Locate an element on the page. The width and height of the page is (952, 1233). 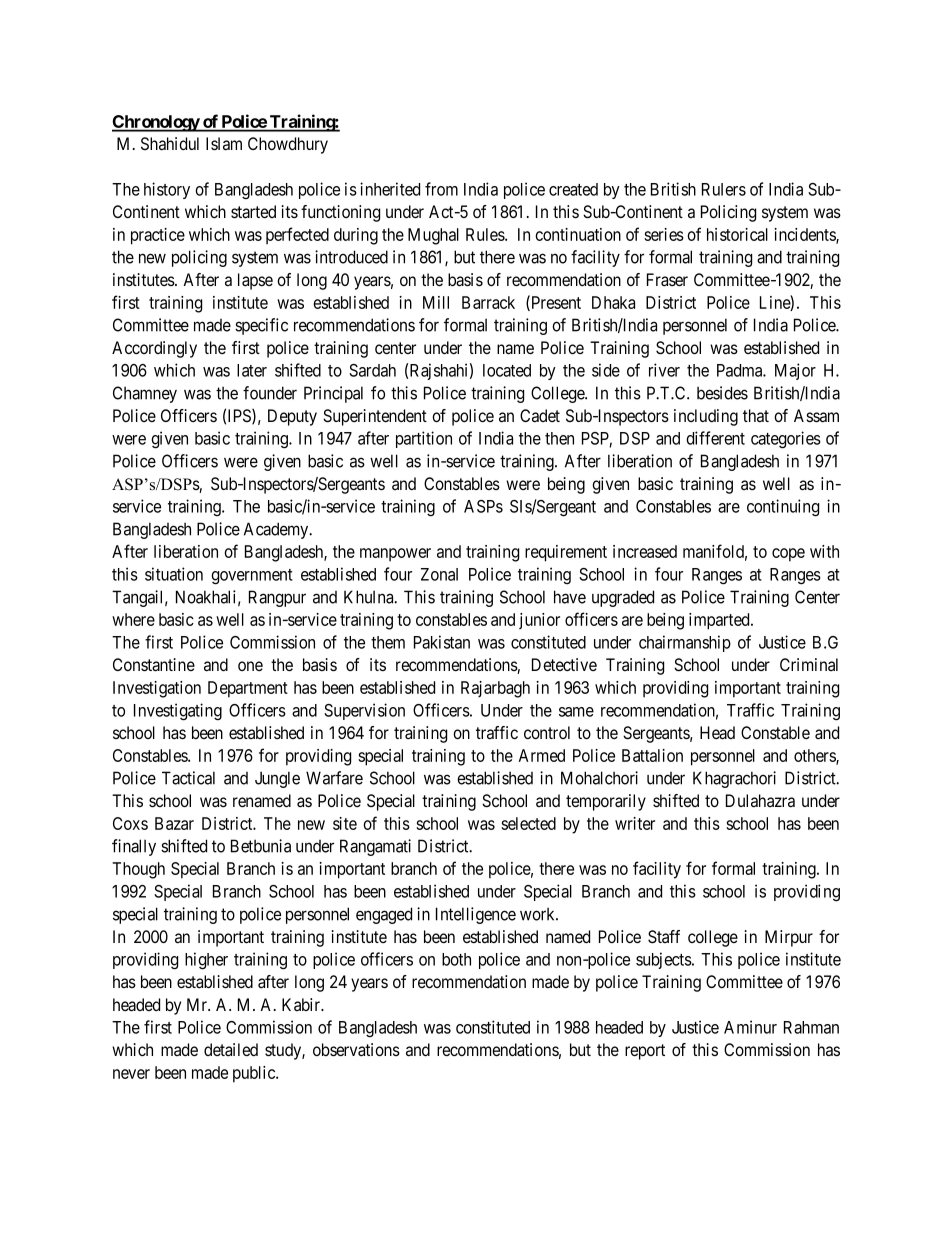
Rulers is located at coordinates (724, 189).
